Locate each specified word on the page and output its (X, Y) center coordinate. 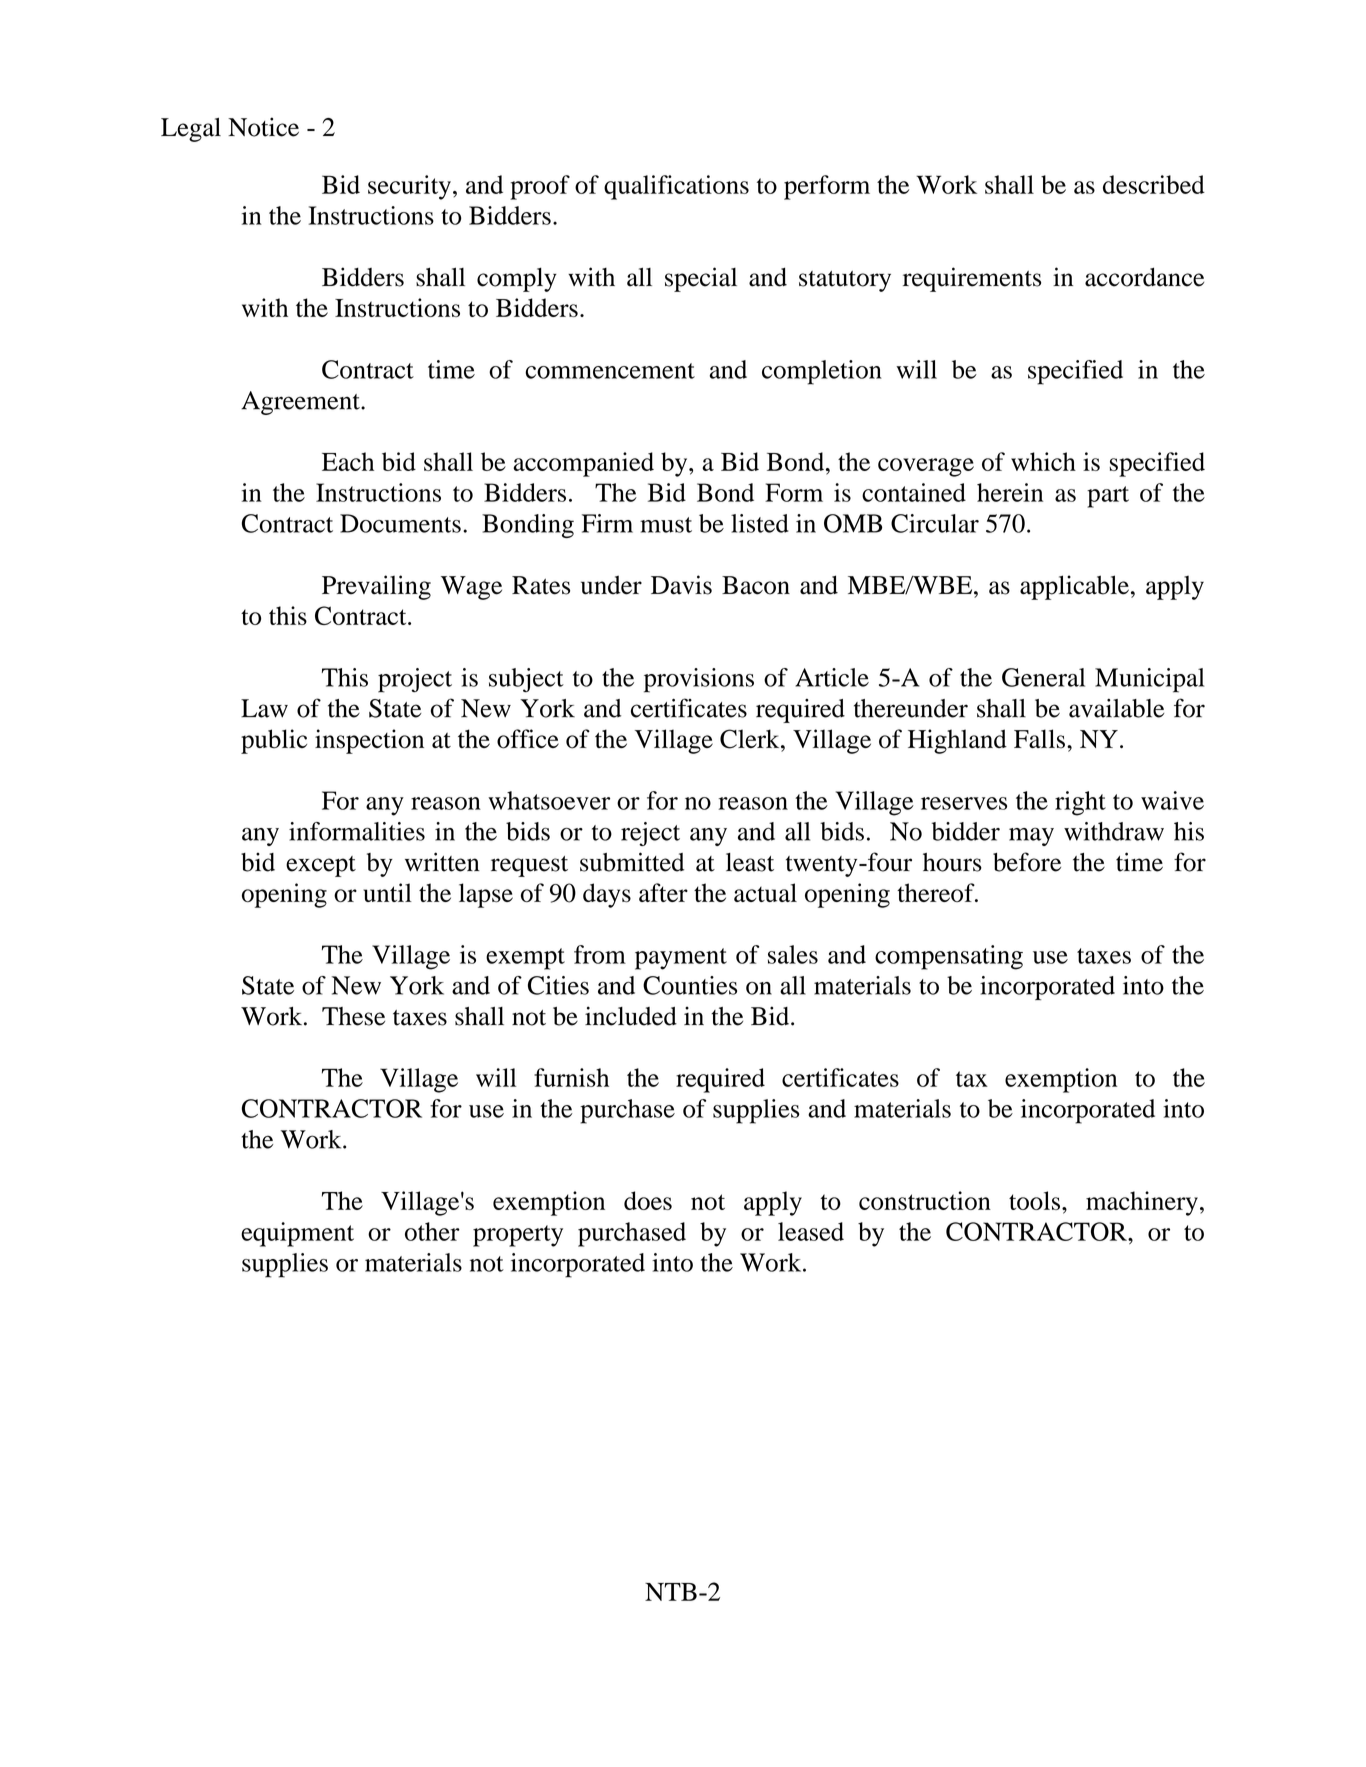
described (1154, 184)
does (648, 1200)
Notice (263, 127)
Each (348, 461)
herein (1010, 492)
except (321, 866)
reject (650, 834)
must (666, 525)
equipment (297, 1234)
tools (1034, 1200)
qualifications (676, 187)
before (1027, 862)
